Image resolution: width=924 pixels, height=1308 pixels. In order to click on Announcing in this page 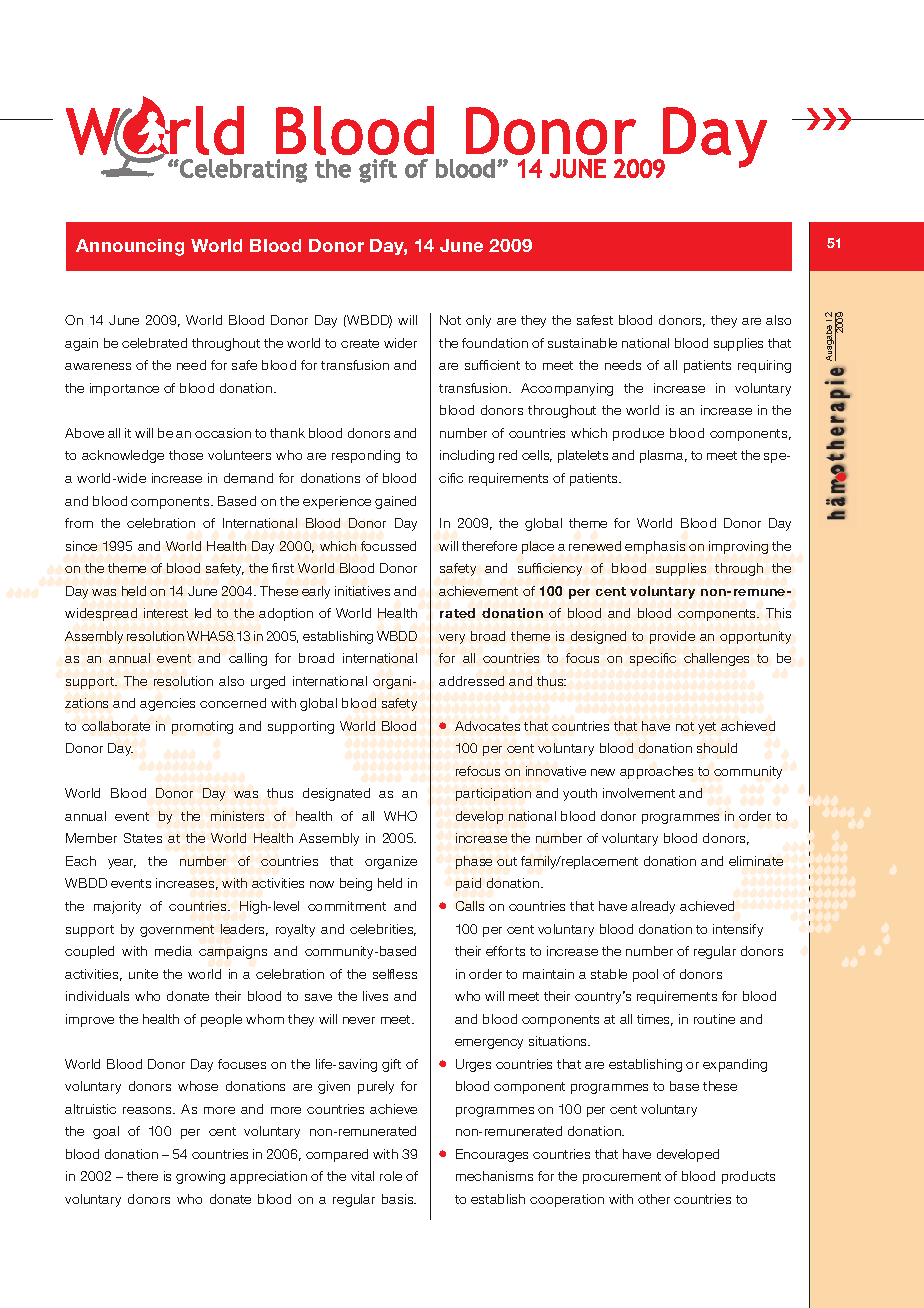, I will do `click(130, 247)`.
